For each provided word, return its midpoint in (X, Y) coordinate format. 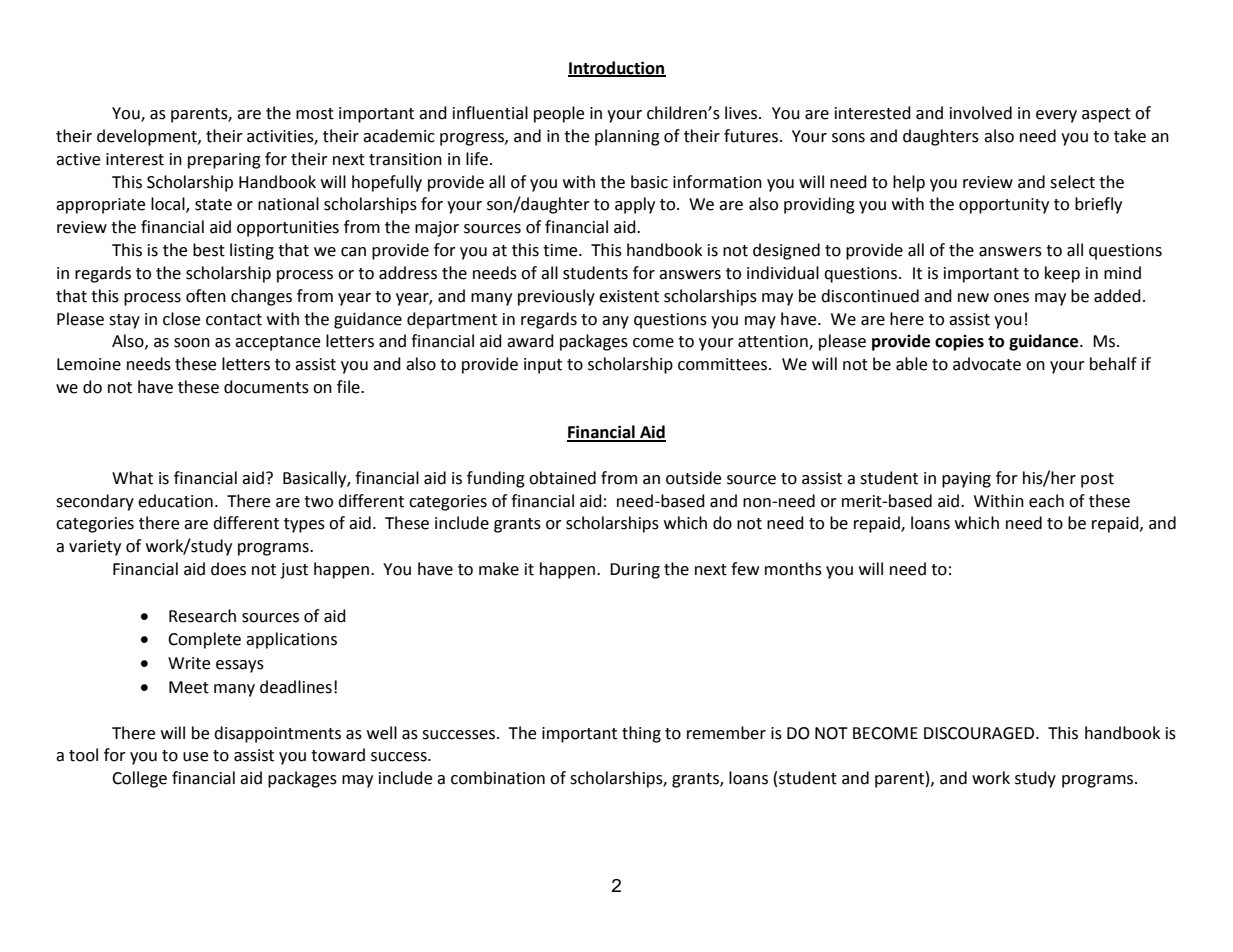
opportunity (1004, 206)
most (315, 114)
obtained (562, 478)
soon (192, 343)
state (213, 205)
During (635, 571)
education (175, 501)
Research (202, 616)
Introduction (617, 68)
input (543, 366)
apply (635, 205)
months (793, 569)
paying (966, 480)
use (195, 757)
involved (981, 113)
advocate (987, 364)
